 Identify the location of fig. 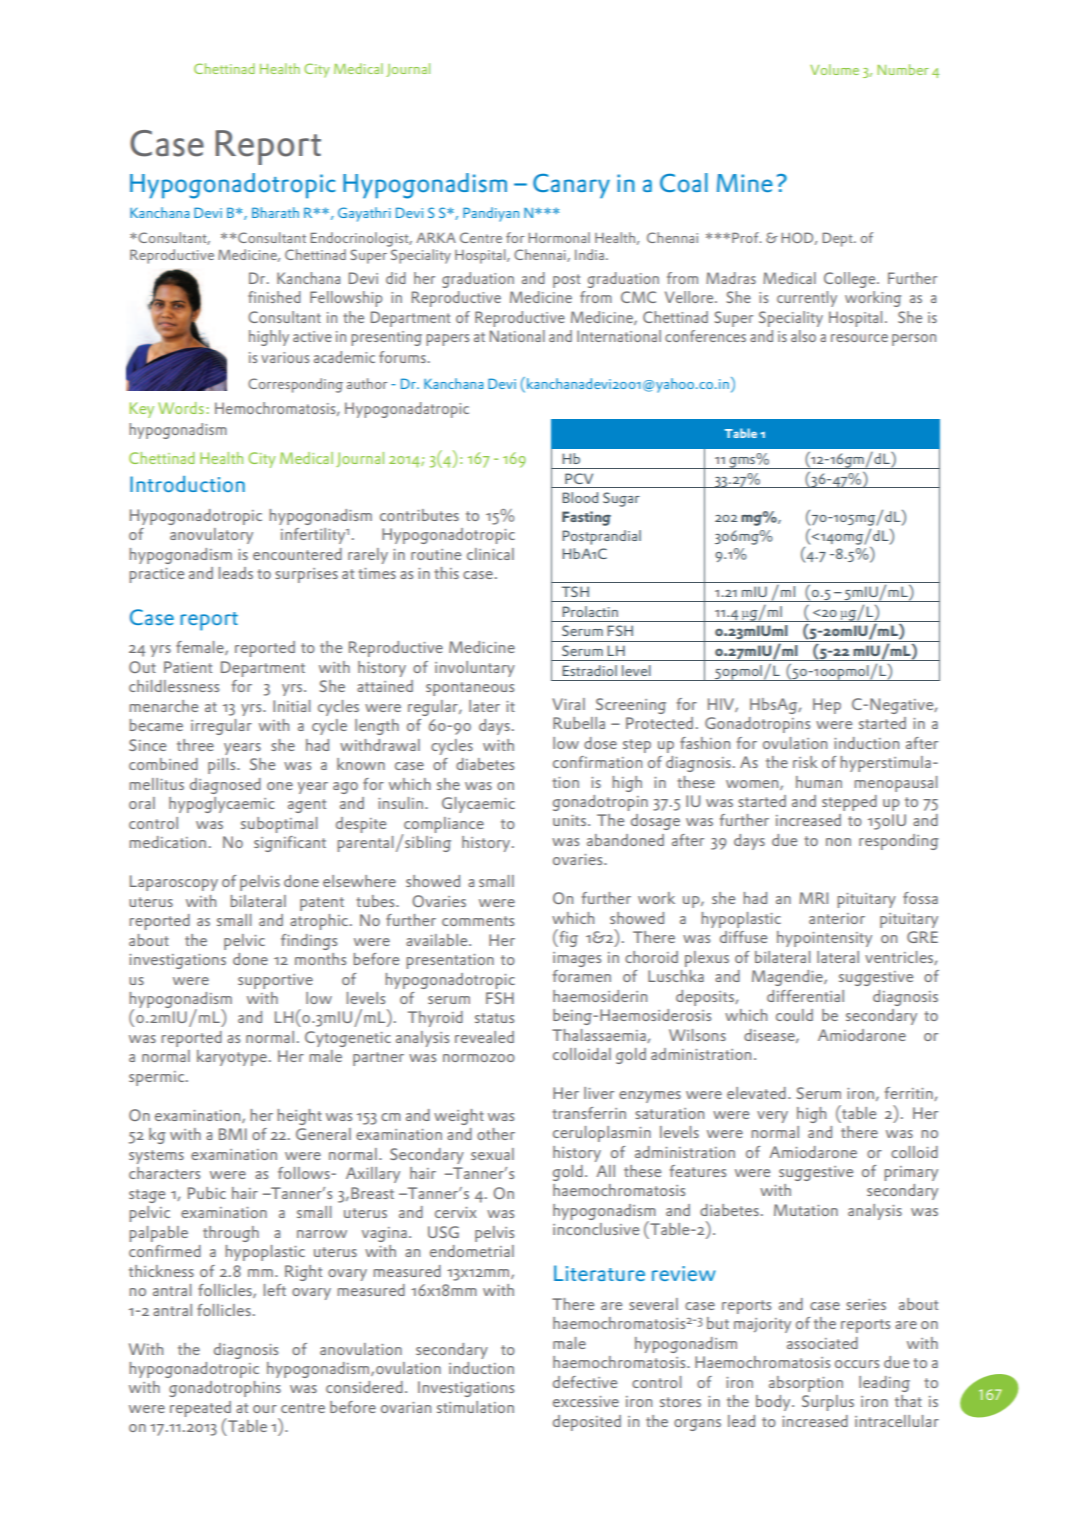
(567, 938).
